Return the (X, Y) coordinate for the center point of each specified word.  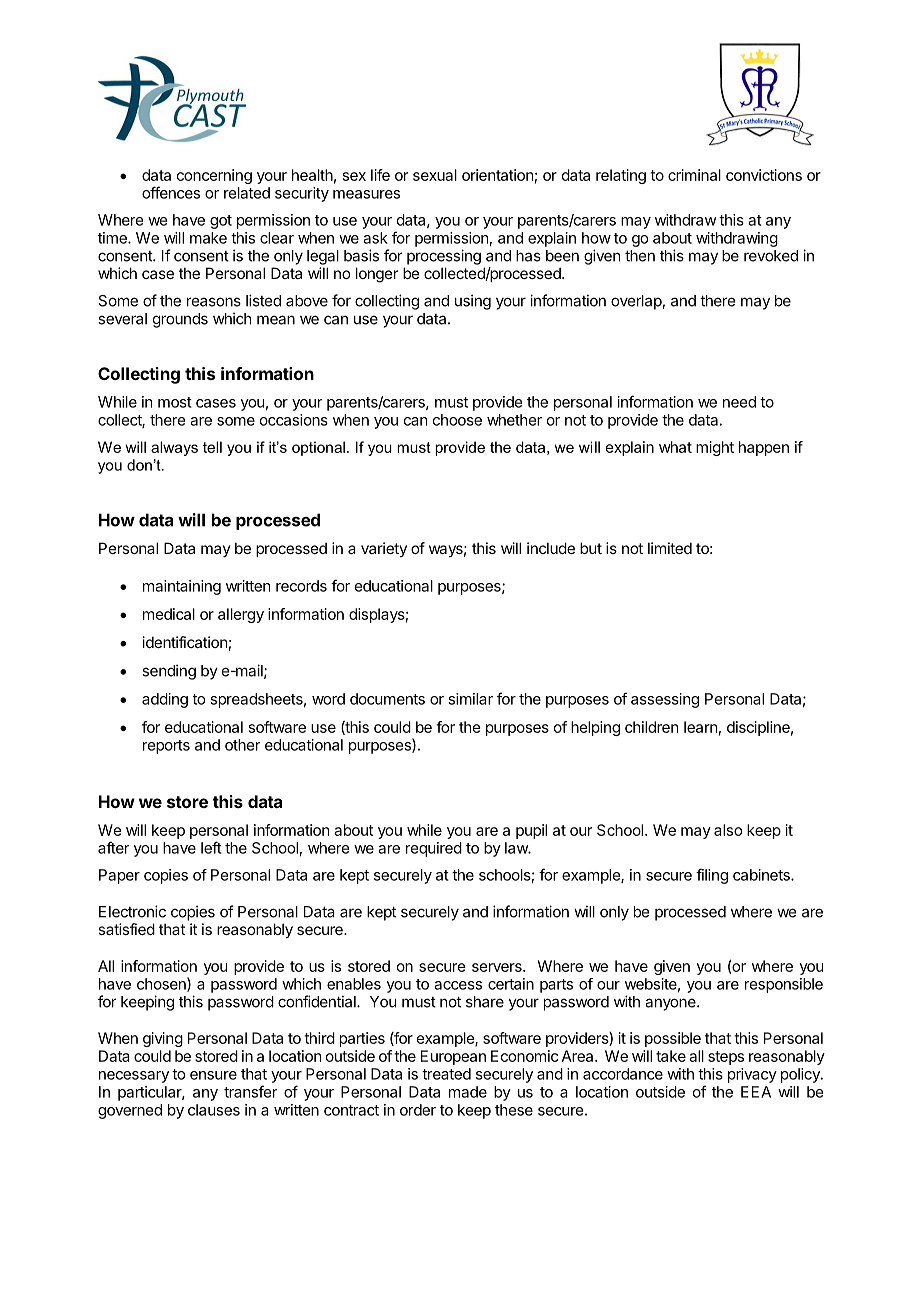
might (715, 448)
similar (470, 699)
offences (171, 192)
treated (446, 1074)
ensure (213, 1075)
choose (457, 420)
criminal (694, 175)
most (175, 402)
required (434, 849)
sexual (435, 175)
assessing (665, 700)
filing (712, 876)
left (211, 847)
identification (185, 642)
